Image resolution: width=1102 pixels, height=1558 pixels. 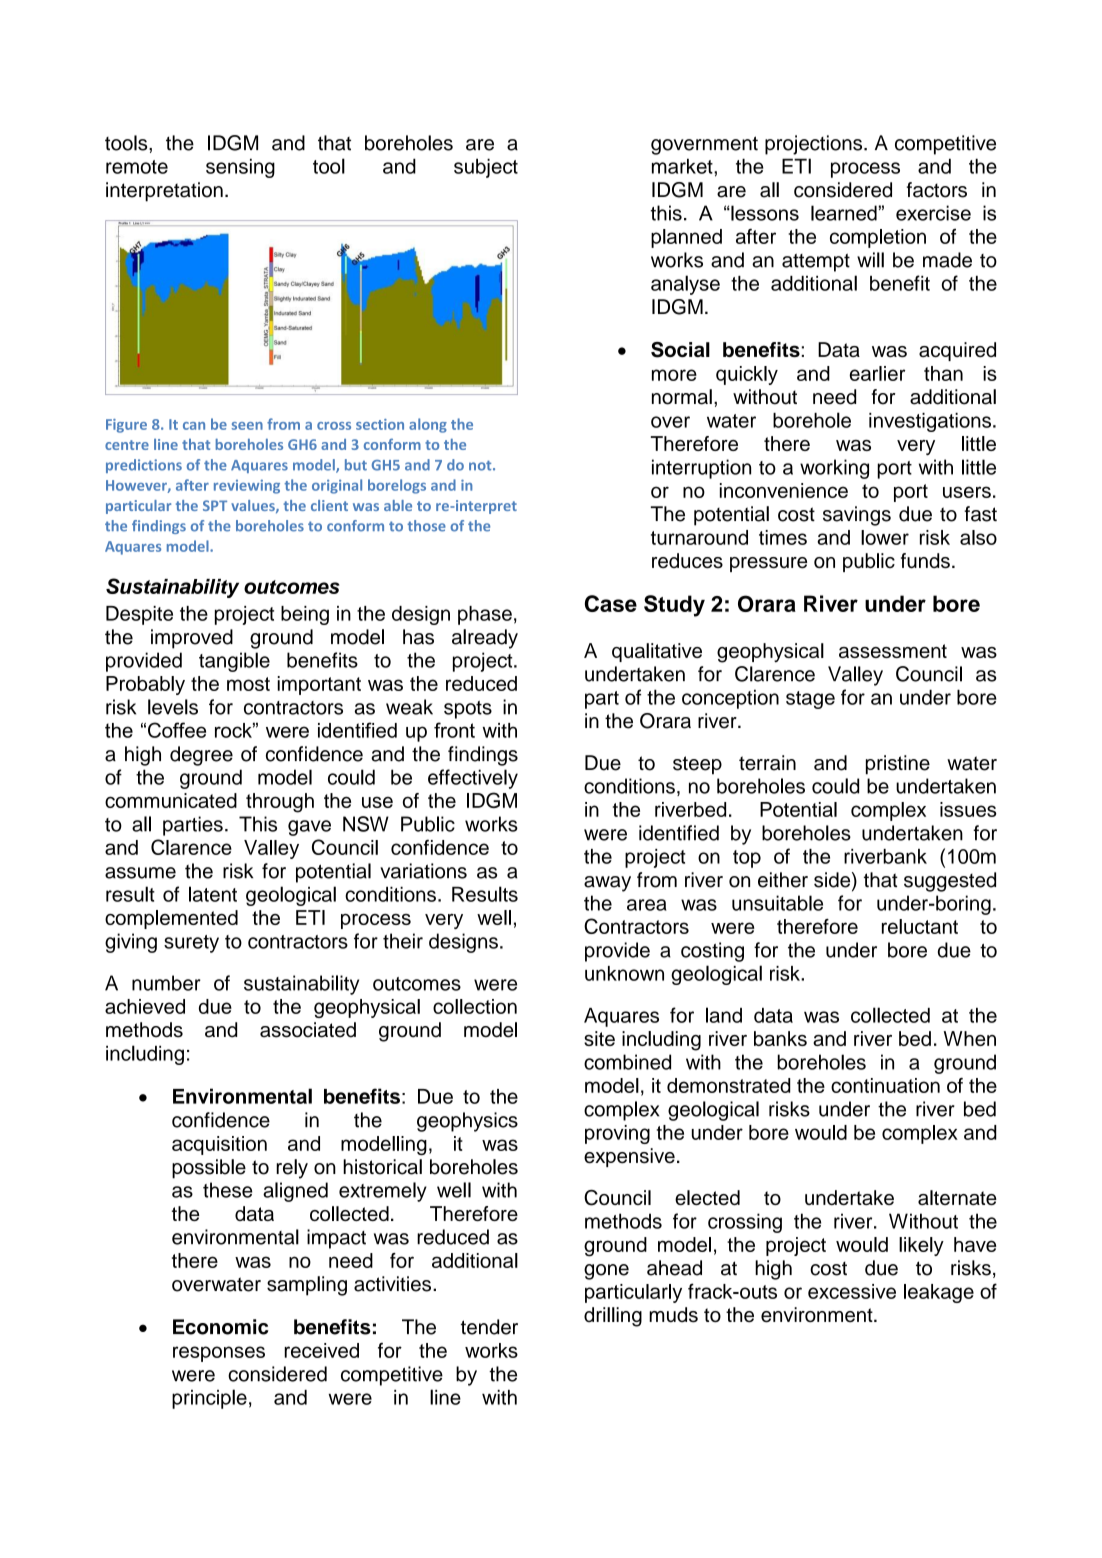 I want to click on savings, so click(x=857, y=516).
